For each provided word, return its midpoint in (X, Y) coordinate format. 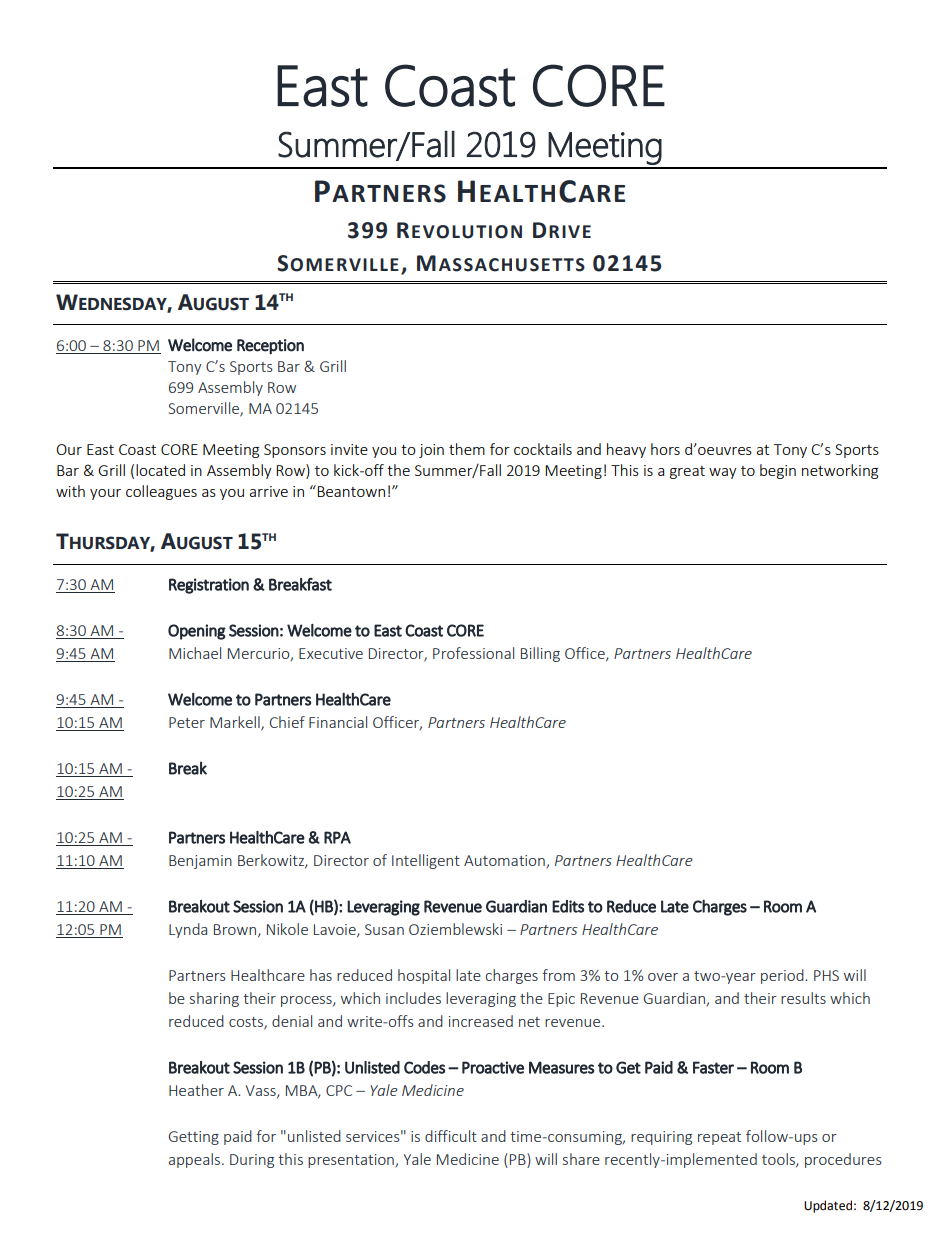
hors (665, 449)
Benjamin (200, 862)
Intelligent (426, 861)
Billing (540, 654)
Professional (473, 653)
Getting (193, 1138)
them (467, 449)
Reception (270, 346)
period (783, 976)
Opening (197, 632)
